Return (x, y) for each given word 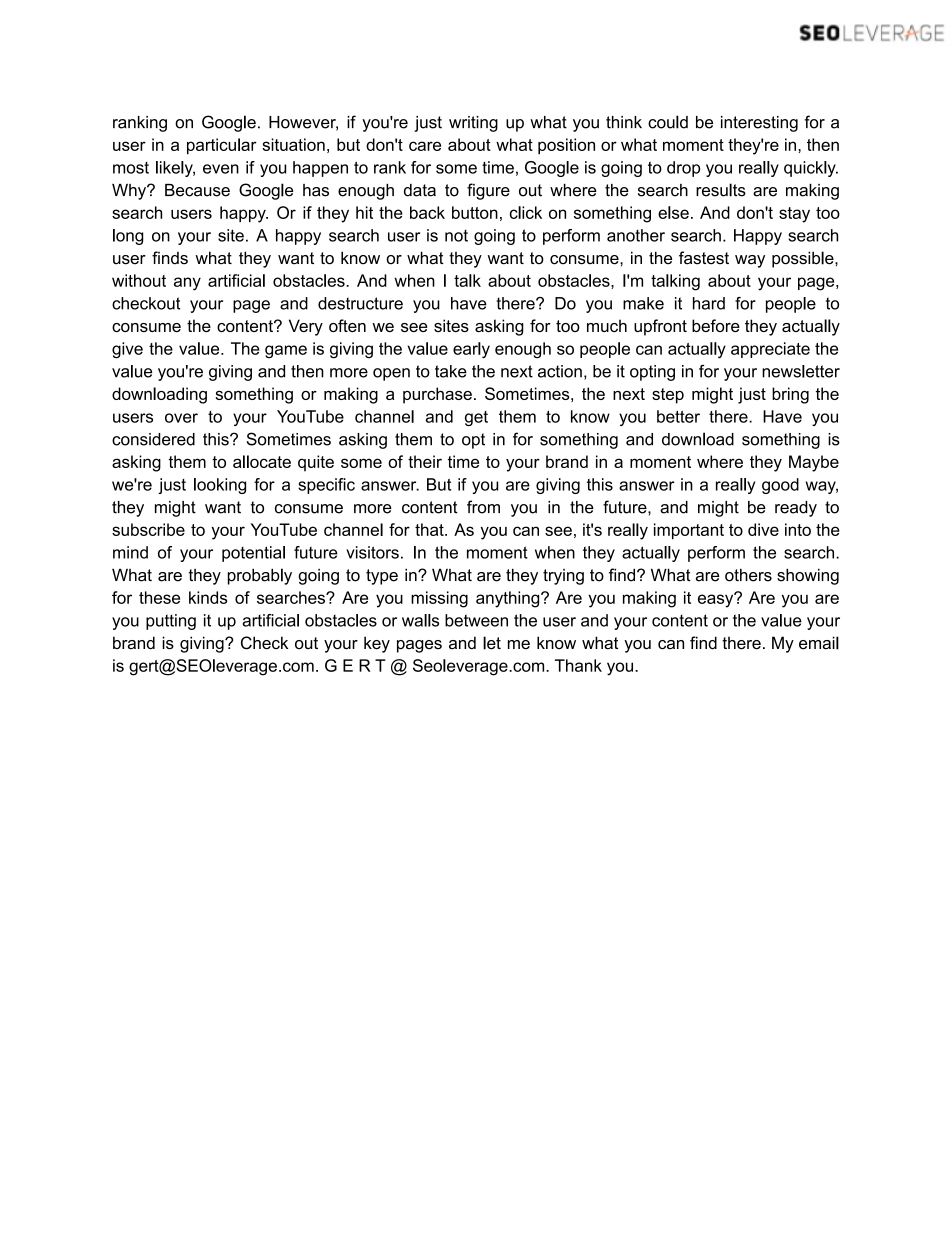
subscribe (148, 529)
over (181, 418)
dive (763, 529)
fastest (704, 258)
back (427, 212)
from (483, 507)
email (819, 643)
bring (790, 395)
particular (222, 146)
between (476, 620)
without (139, 280)
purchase (437, 395)
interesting (759, 124)
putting (171, 622)
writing (473, 124)
